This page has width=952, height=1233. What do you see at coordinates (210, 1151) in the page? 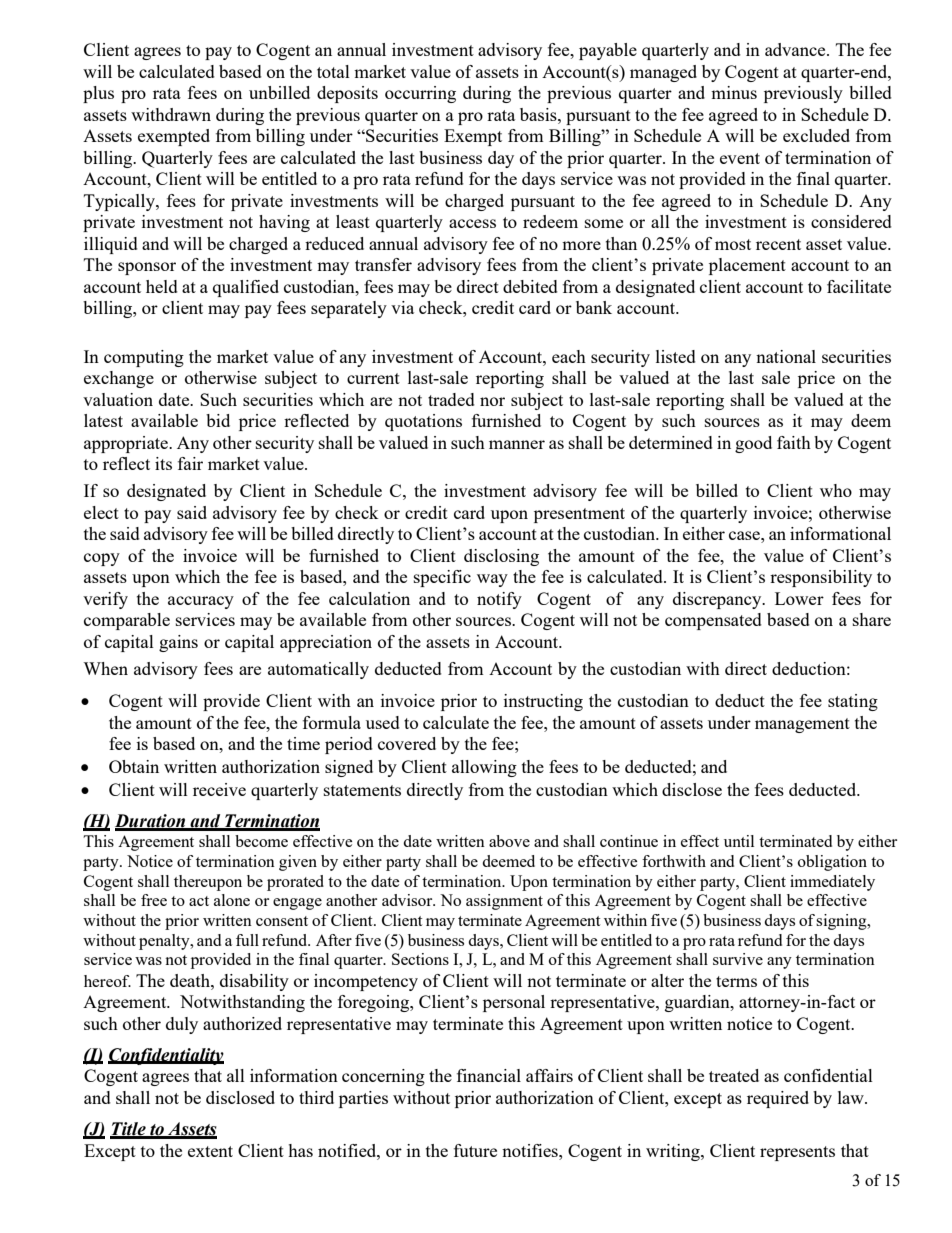
I see `extent` at bounding box center [210, 1151].
